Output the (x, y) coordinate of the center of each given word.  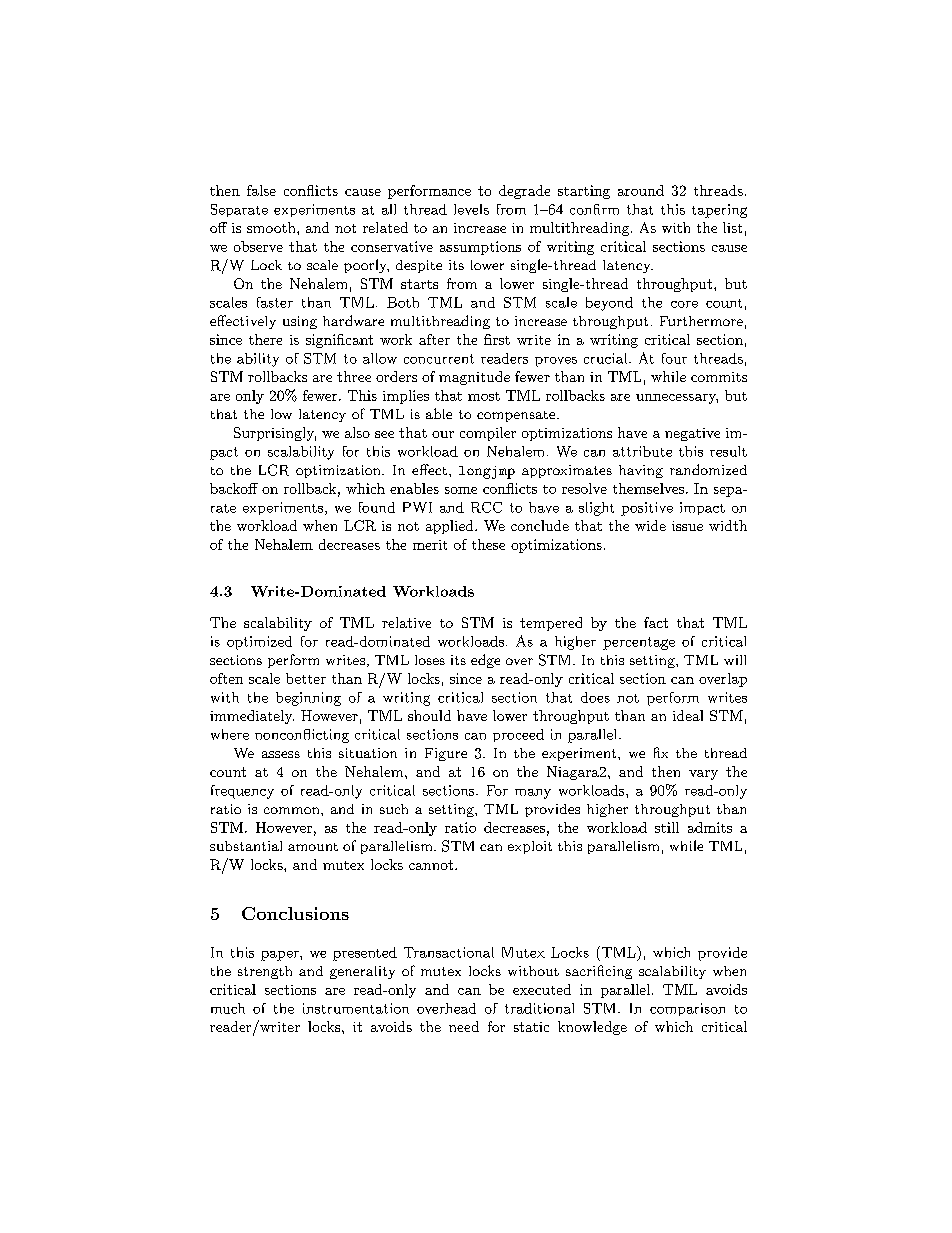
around (641, 190)
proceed (518, 735)
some (461, 490)
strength (265, 972)
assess (281, 754)
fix (661, 752)
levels (471, 209)
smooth (272, 227)
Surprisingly (275, 434)
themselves (650, 488)
